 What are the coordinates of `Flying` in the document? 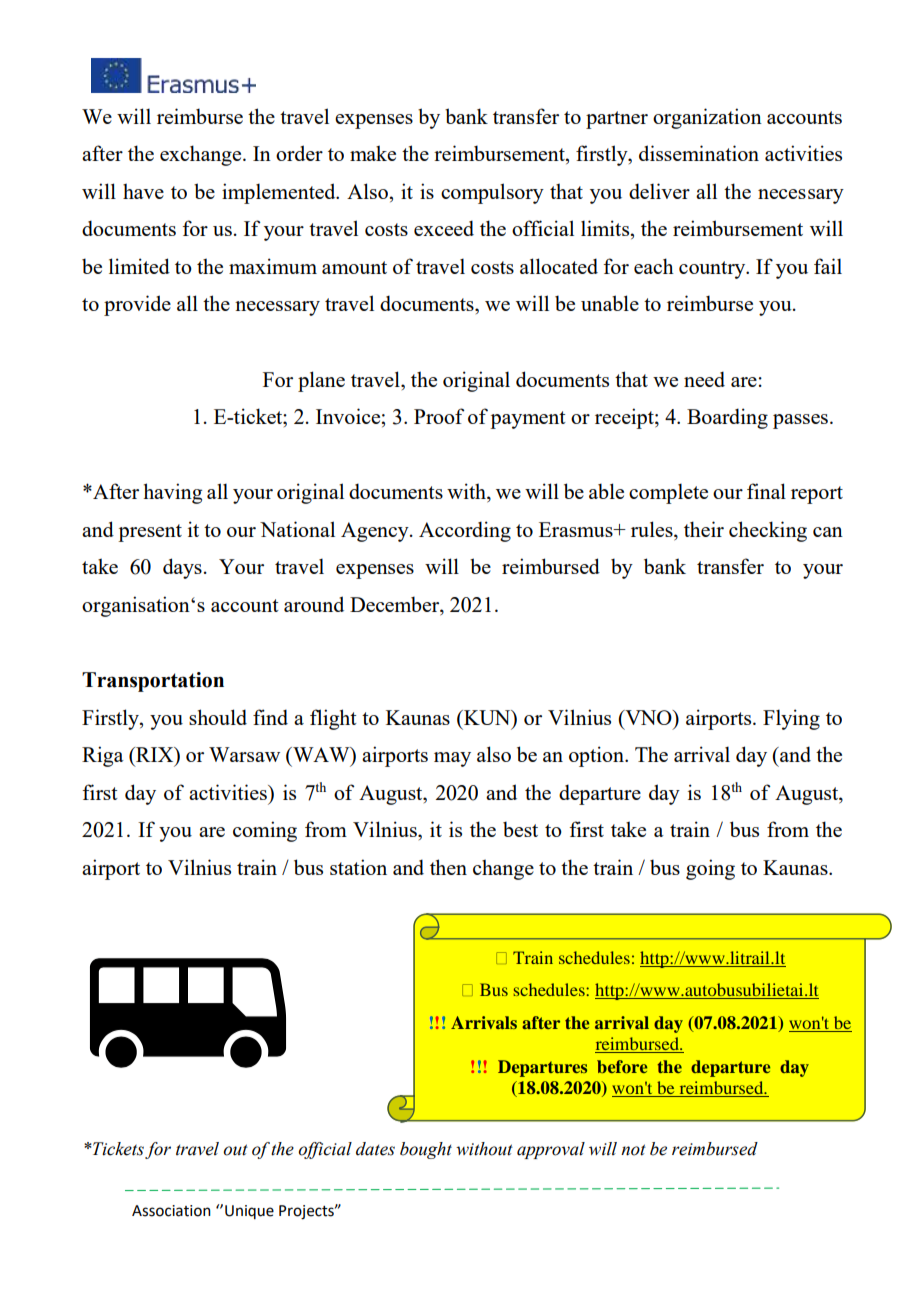 It's located at (791, 719).
